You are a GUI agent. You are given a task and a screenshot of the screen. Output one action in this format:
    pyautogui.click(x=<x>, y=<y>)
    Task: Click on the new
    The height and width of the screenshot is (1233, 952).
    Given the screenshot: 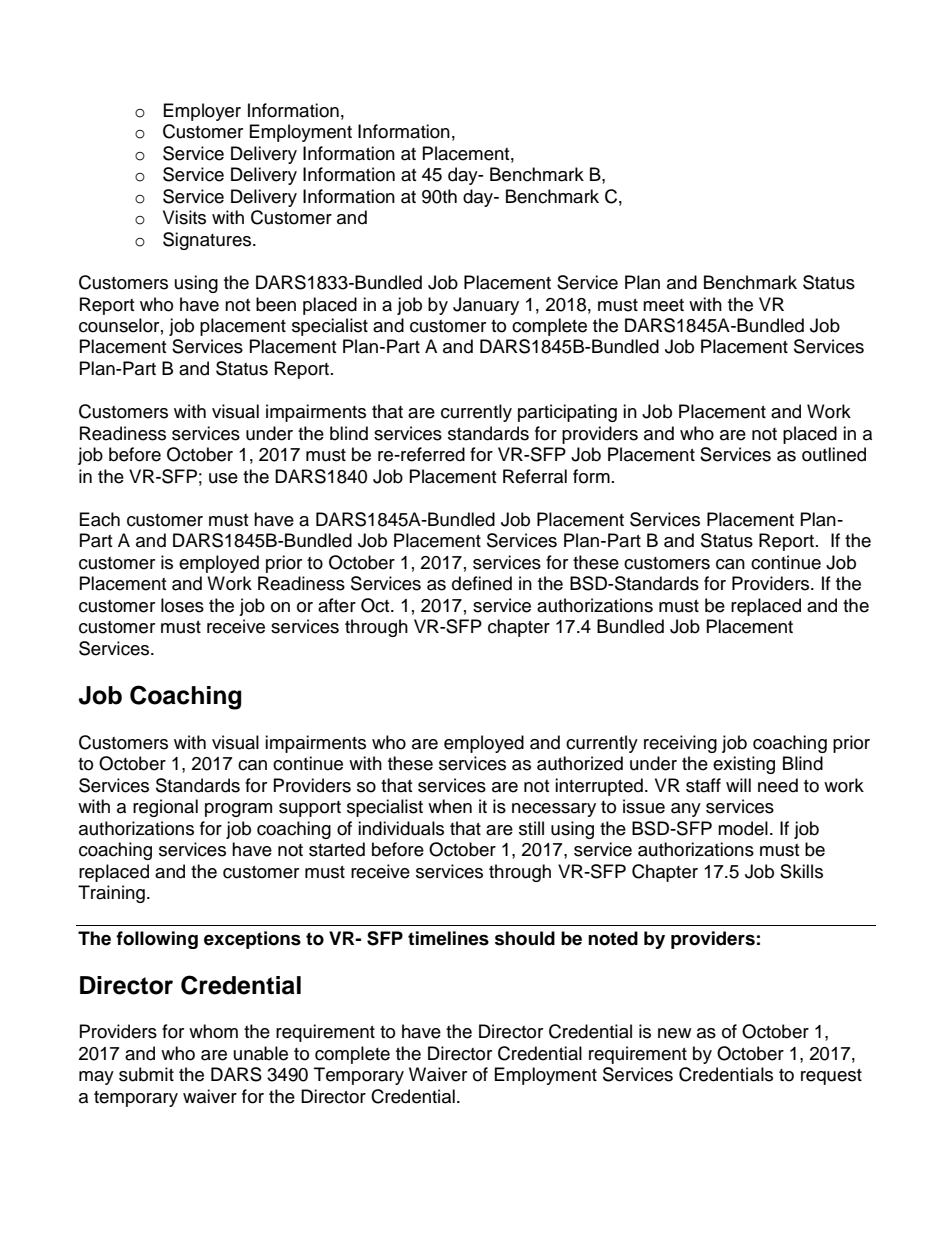 What is the action you would take?
    pyautogui.click(x=674, y=1033)
